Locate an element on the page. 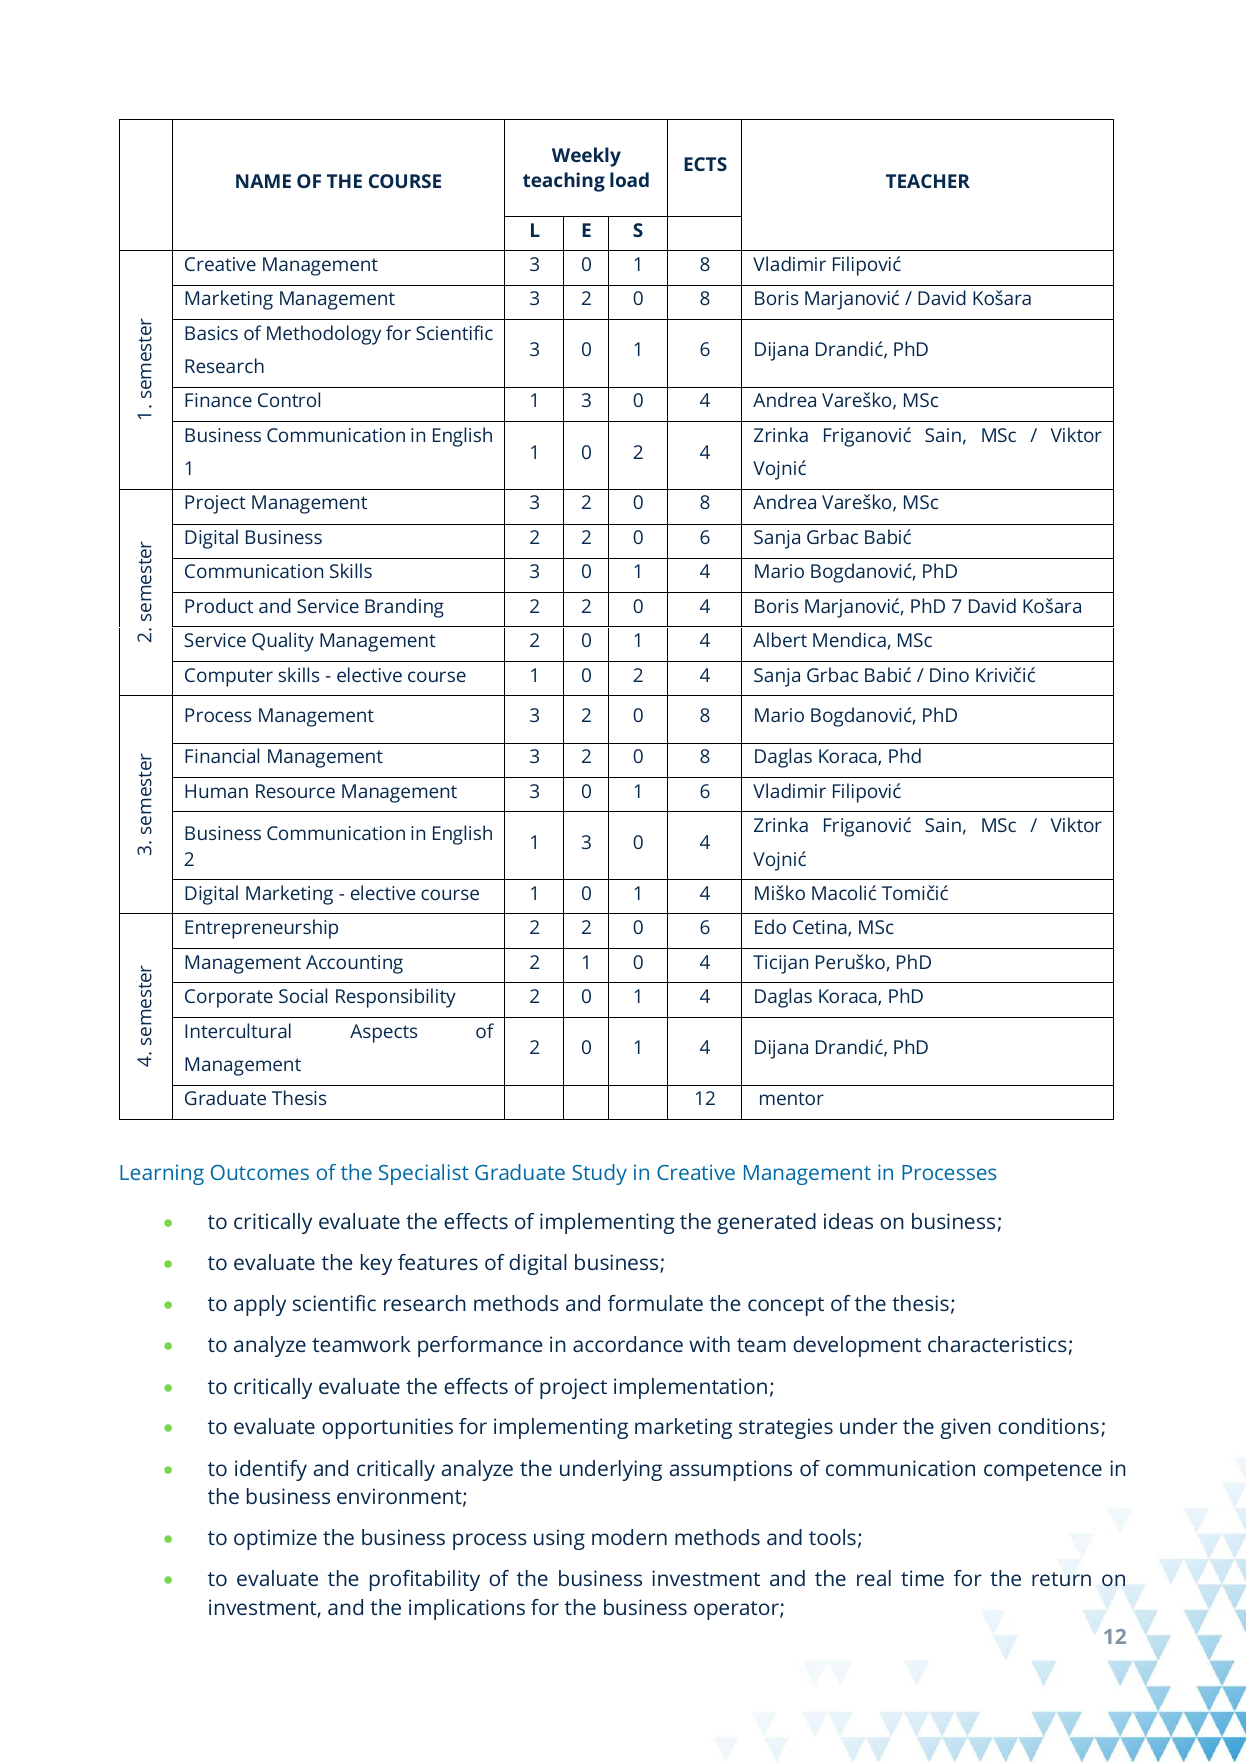 The height and width of the image is (1762, 1246). Albert is located at coordinates (780, 639).
